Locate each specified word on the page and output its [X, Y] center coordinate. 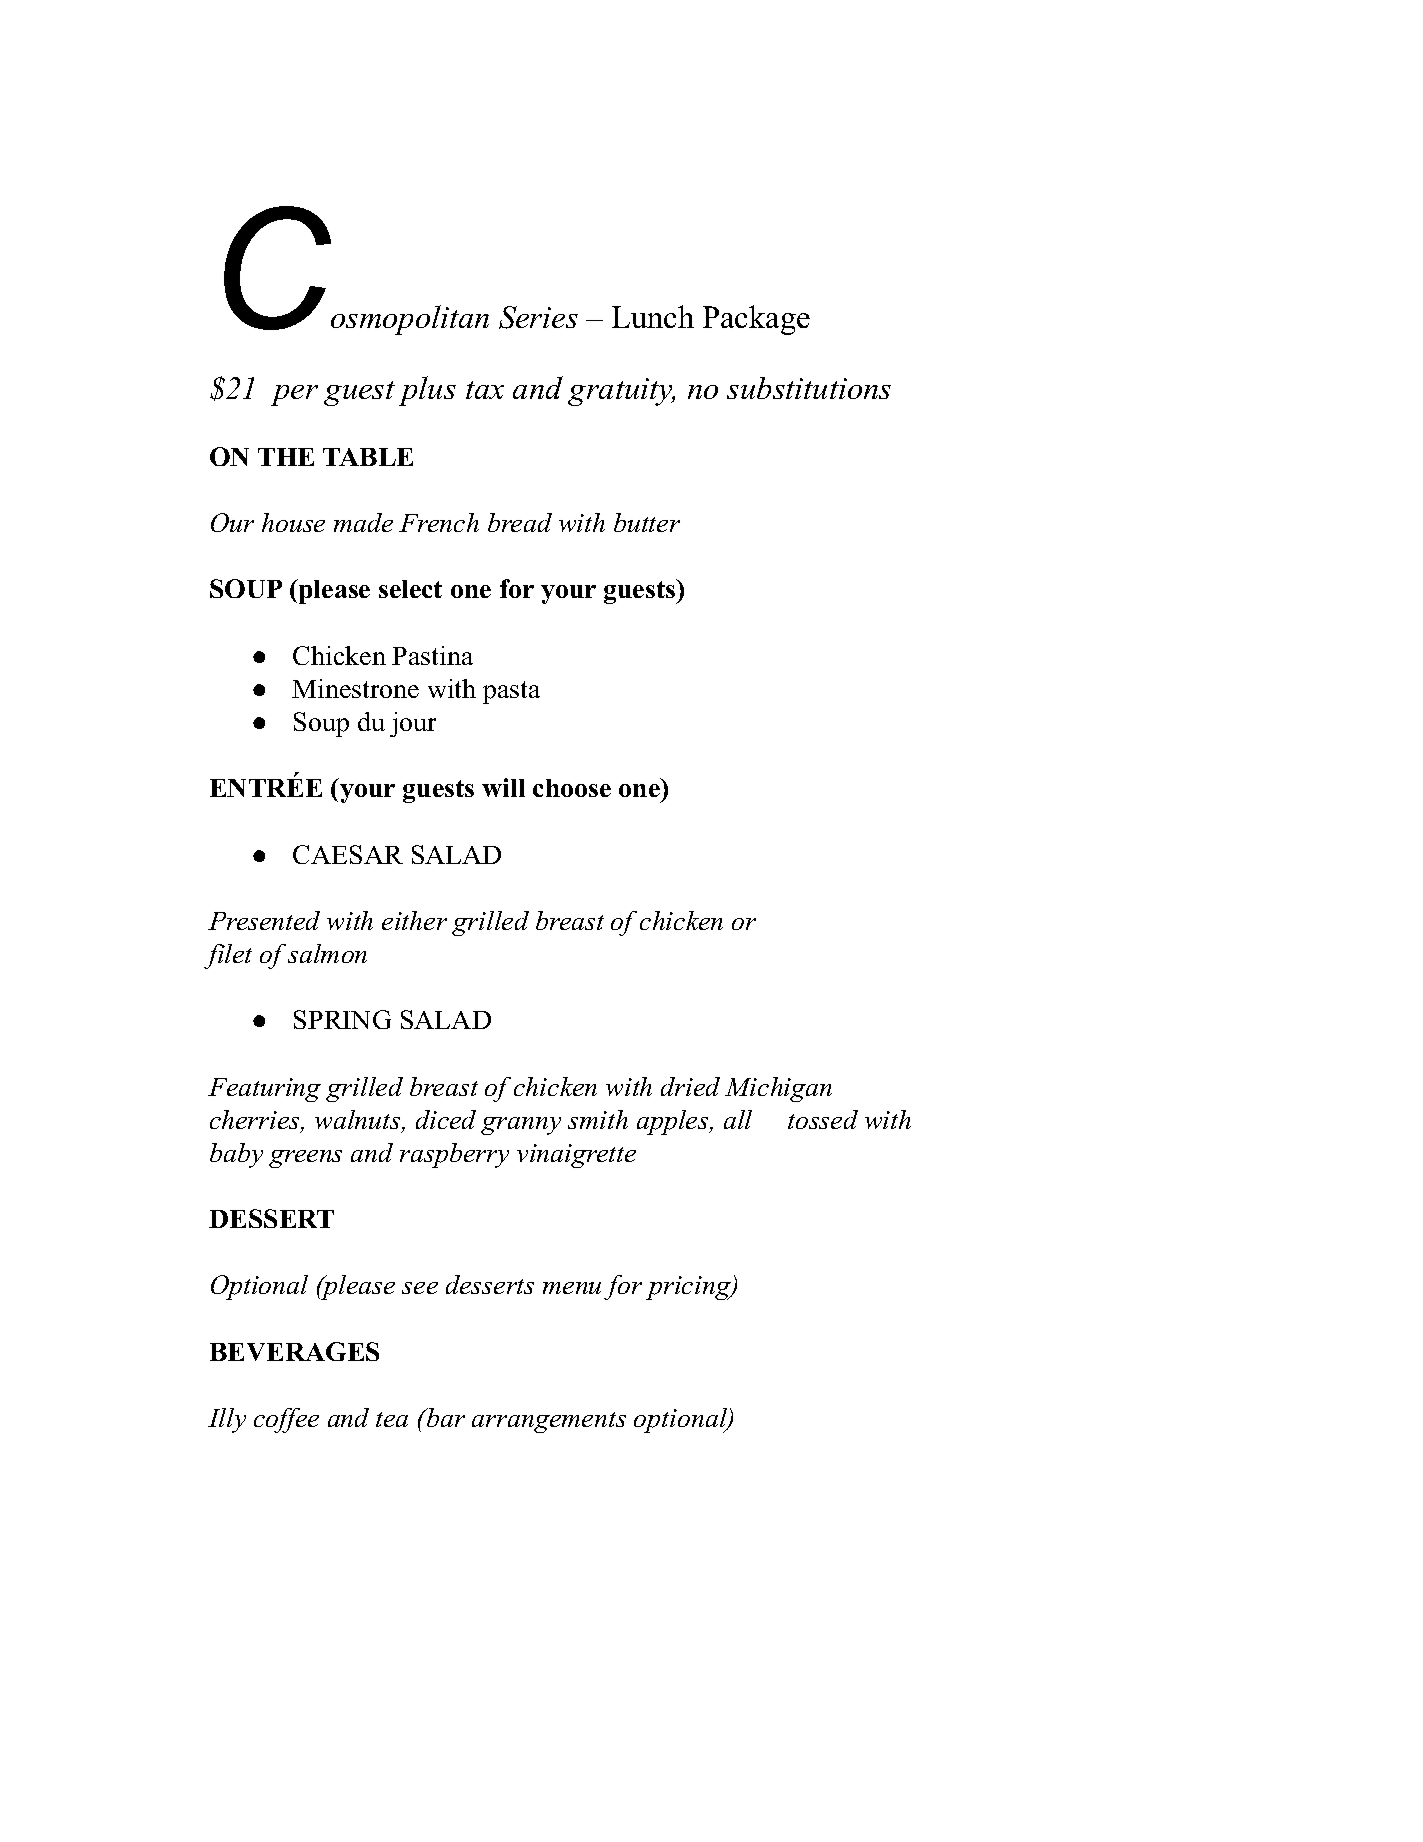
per [294, 395]
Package [756, 320]
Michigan [778, 1089]
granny [521, 1126]
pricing [689, 1288]
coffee [286, 1420]
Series [538, 317]
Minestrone [355, 688]
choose [572, 788]
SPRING [342, 1019]
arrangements [549, 1422]
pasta [511, 692]
